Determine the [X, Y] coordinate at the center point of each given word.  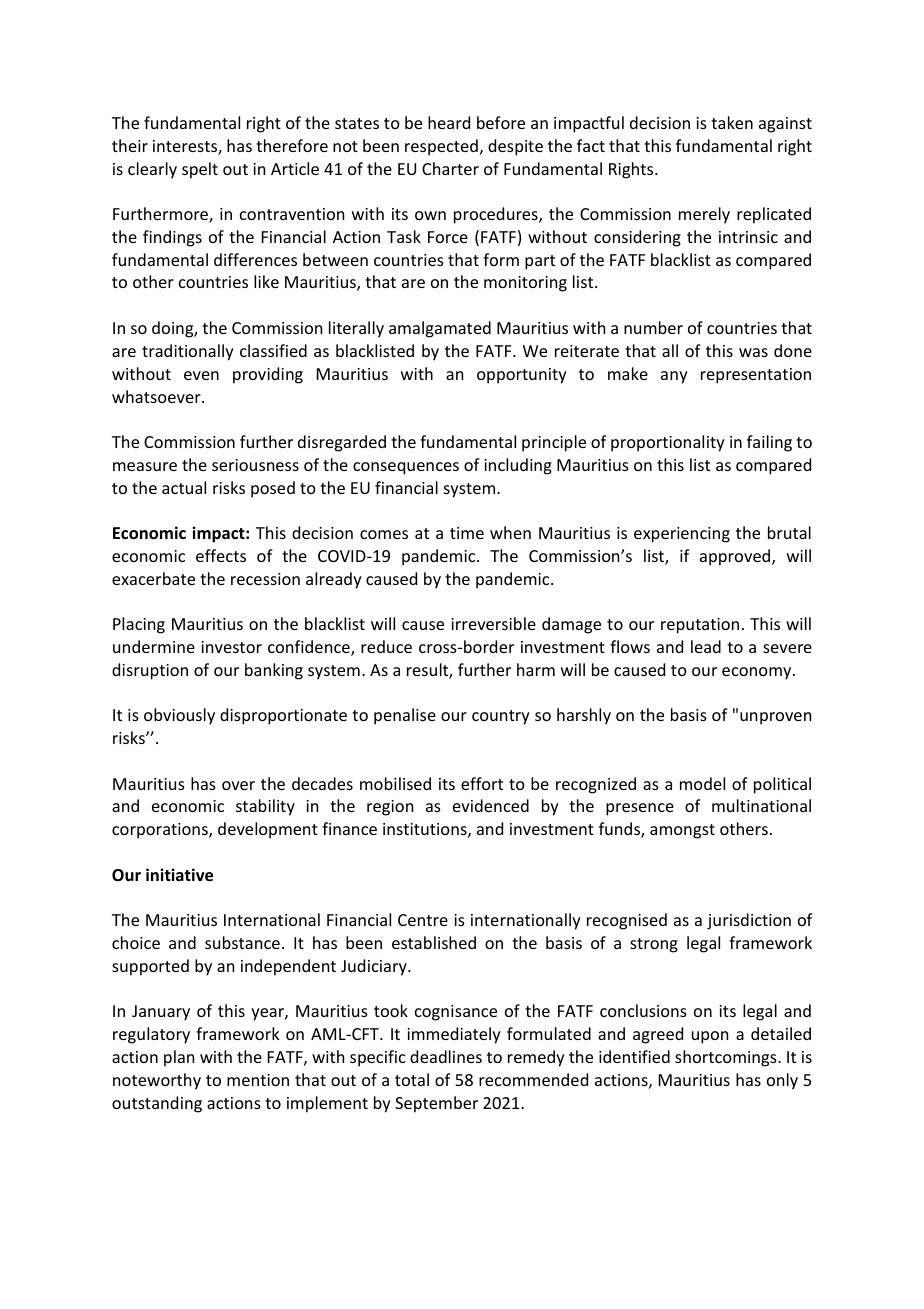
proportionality [668, 443]
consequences [406, 468]
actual [184, 487]
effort [482, 783]
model [702, 783]
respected [441, 147]
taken [732, 122]
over [238, 785]
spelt [200, 170]
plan [179, 1058]
